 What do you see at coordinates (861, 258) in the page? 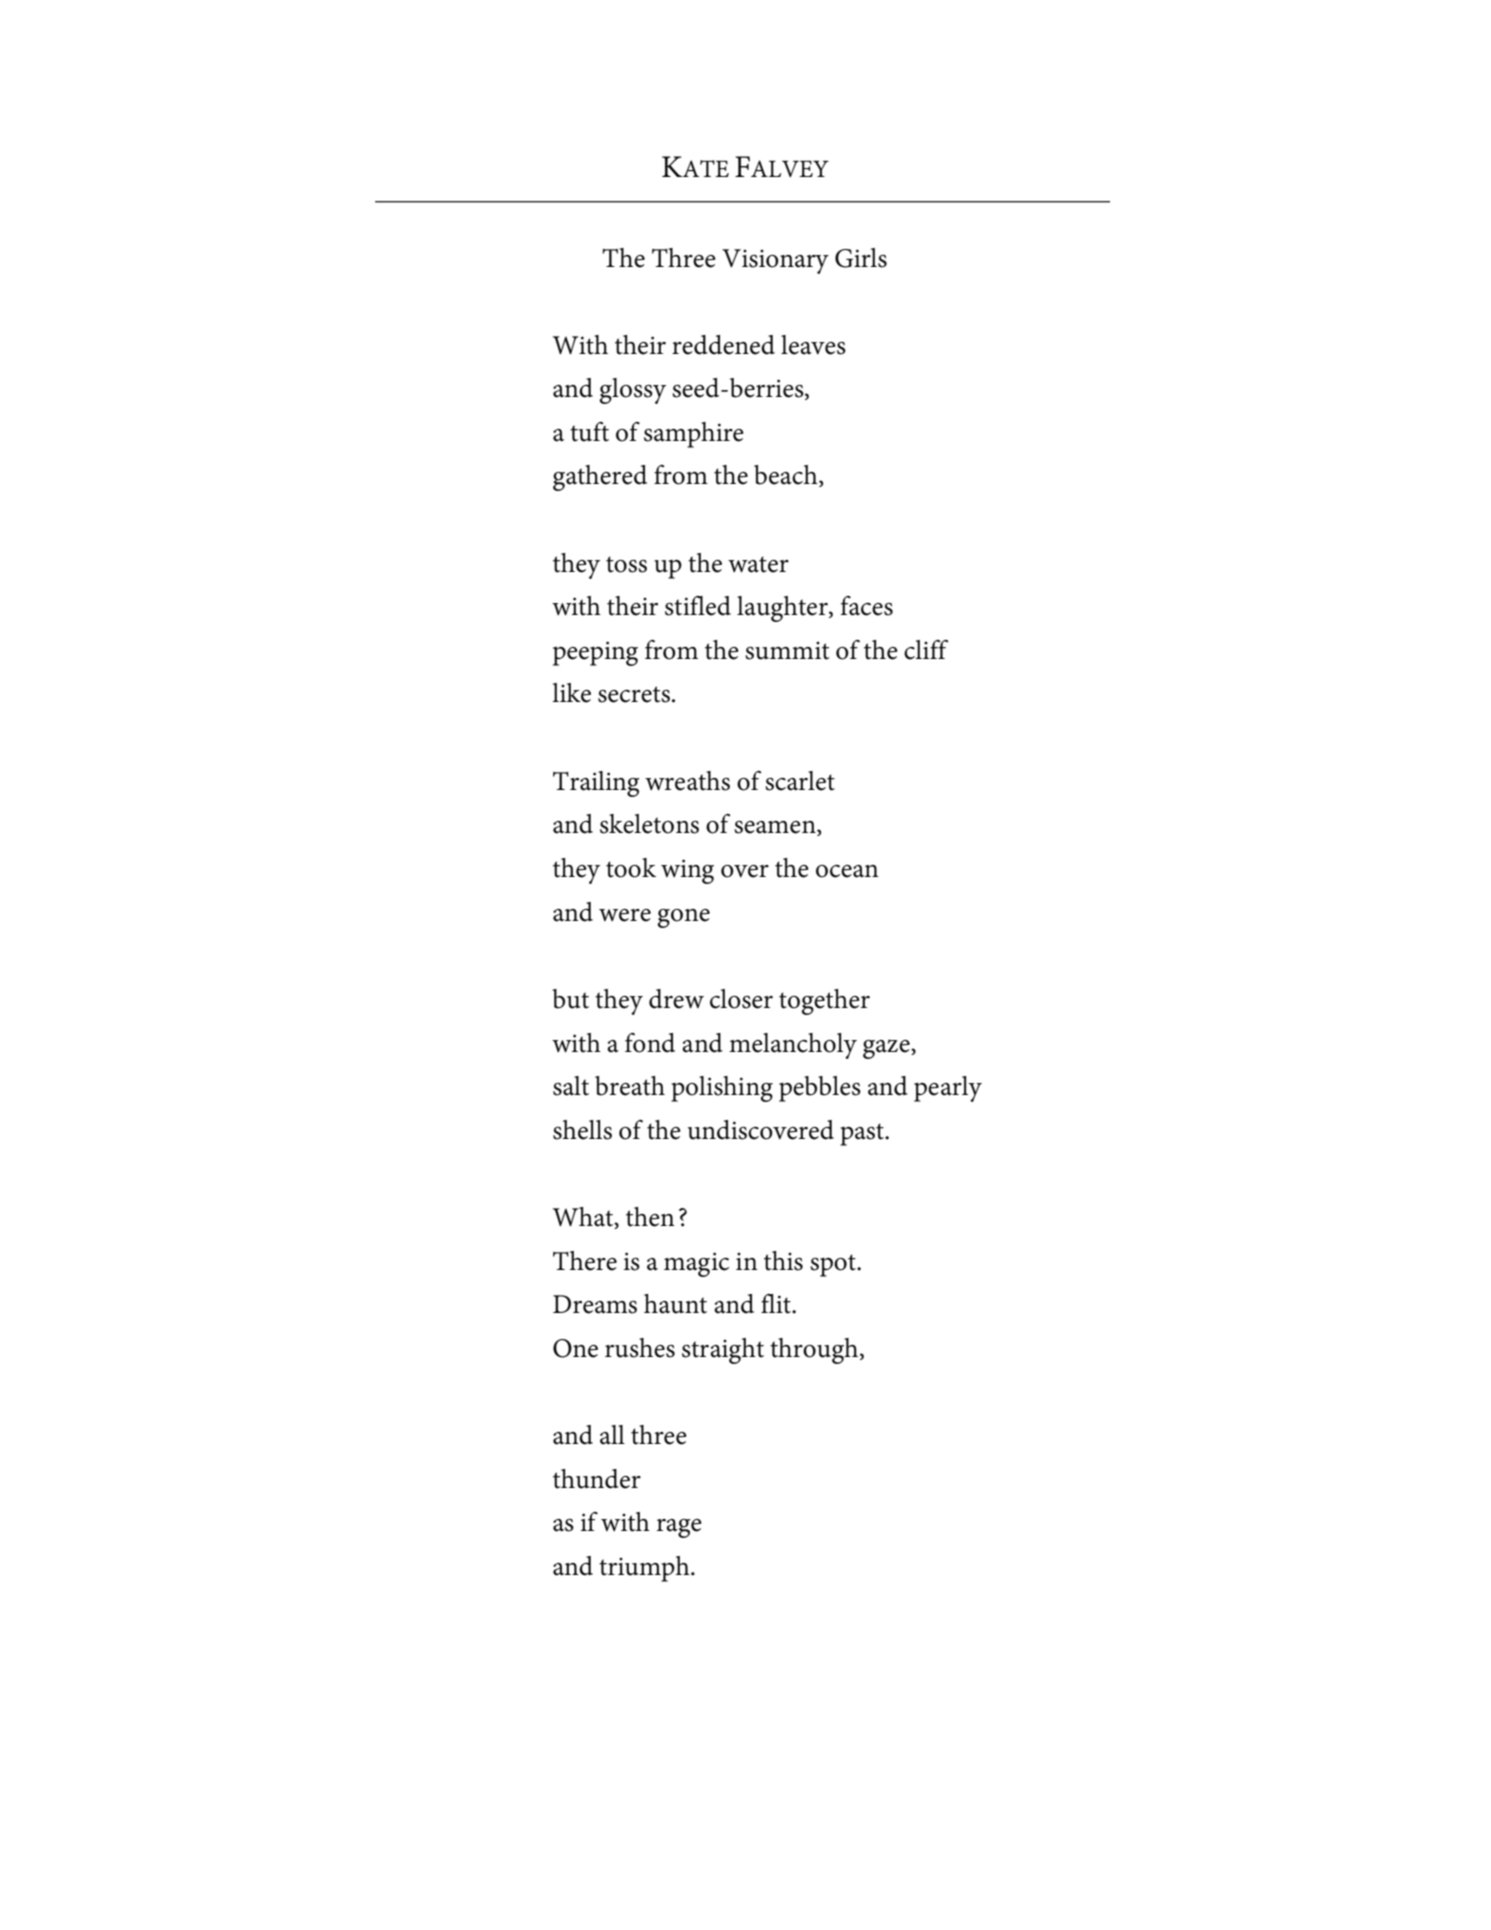
I see `Girls` at bounding box center [861, 258].
